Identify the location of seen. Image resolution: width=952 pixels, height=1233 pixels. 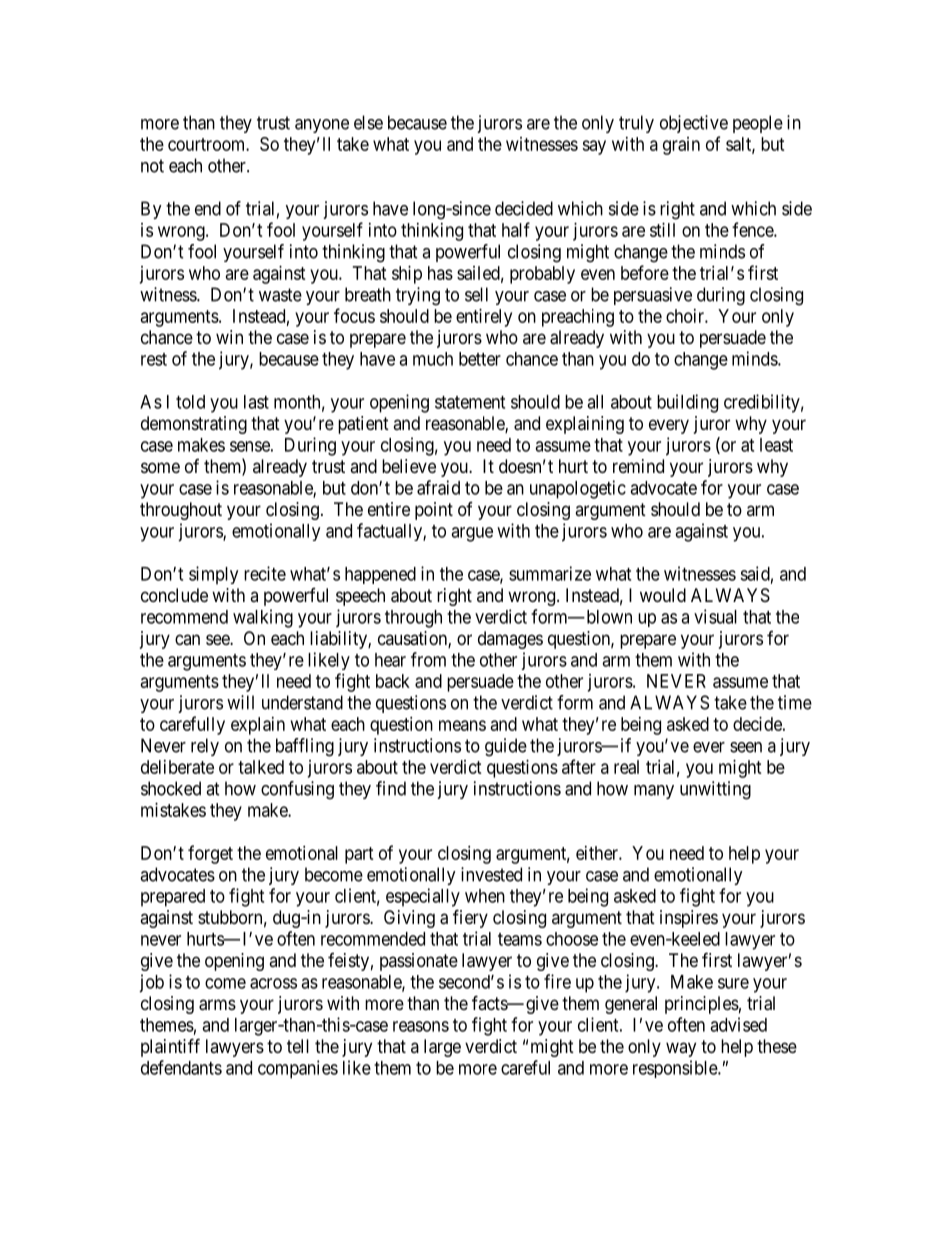
(746, 747).
